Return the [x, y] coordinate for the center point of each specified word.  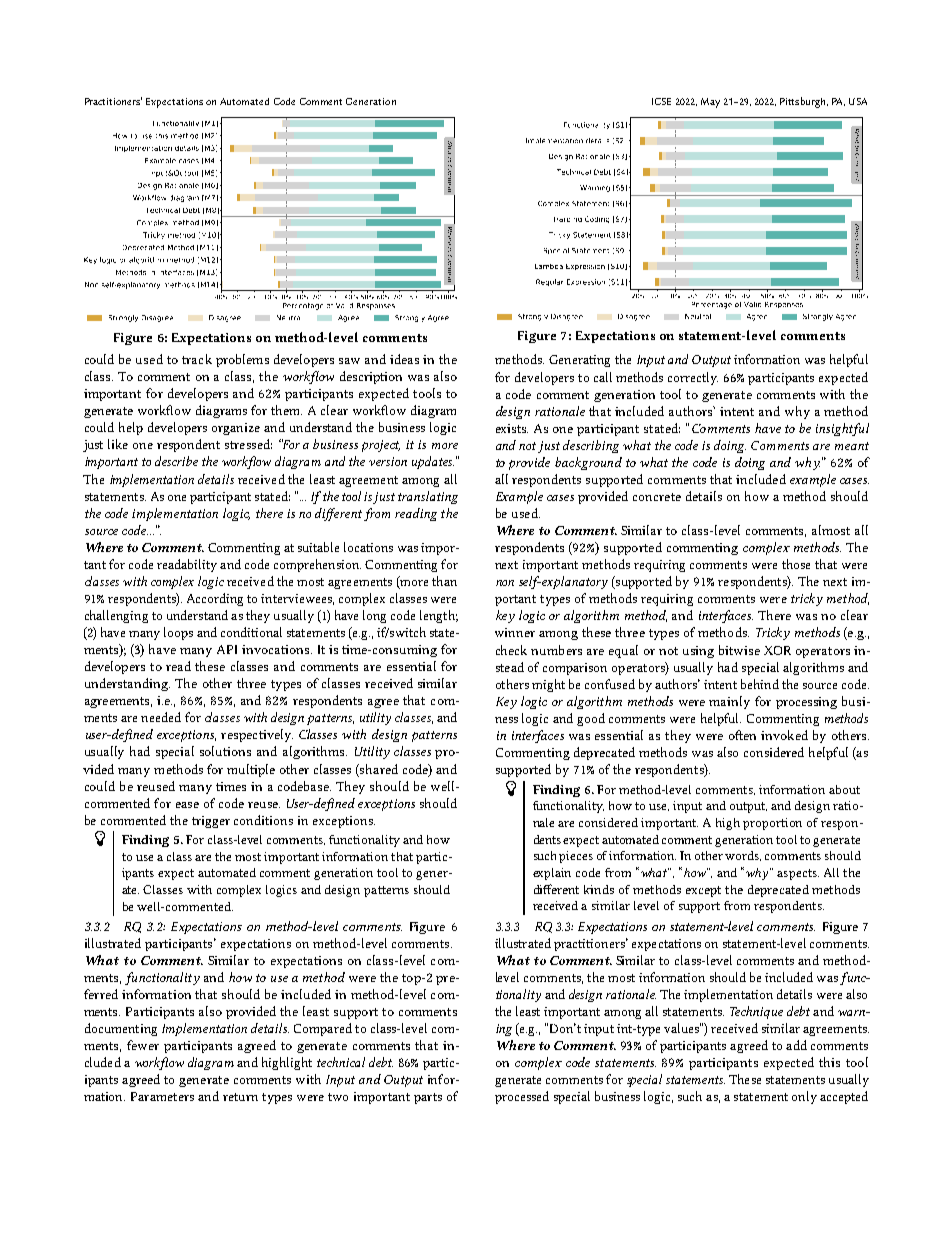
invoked [784, 735]
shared [378, 769]
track [197, 359]
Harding [568, 219]
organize [236, 429]
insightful [842, 429]
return [240, 1097]
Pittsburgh [804, 102]
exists [512, 428]
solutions [225, 751]
